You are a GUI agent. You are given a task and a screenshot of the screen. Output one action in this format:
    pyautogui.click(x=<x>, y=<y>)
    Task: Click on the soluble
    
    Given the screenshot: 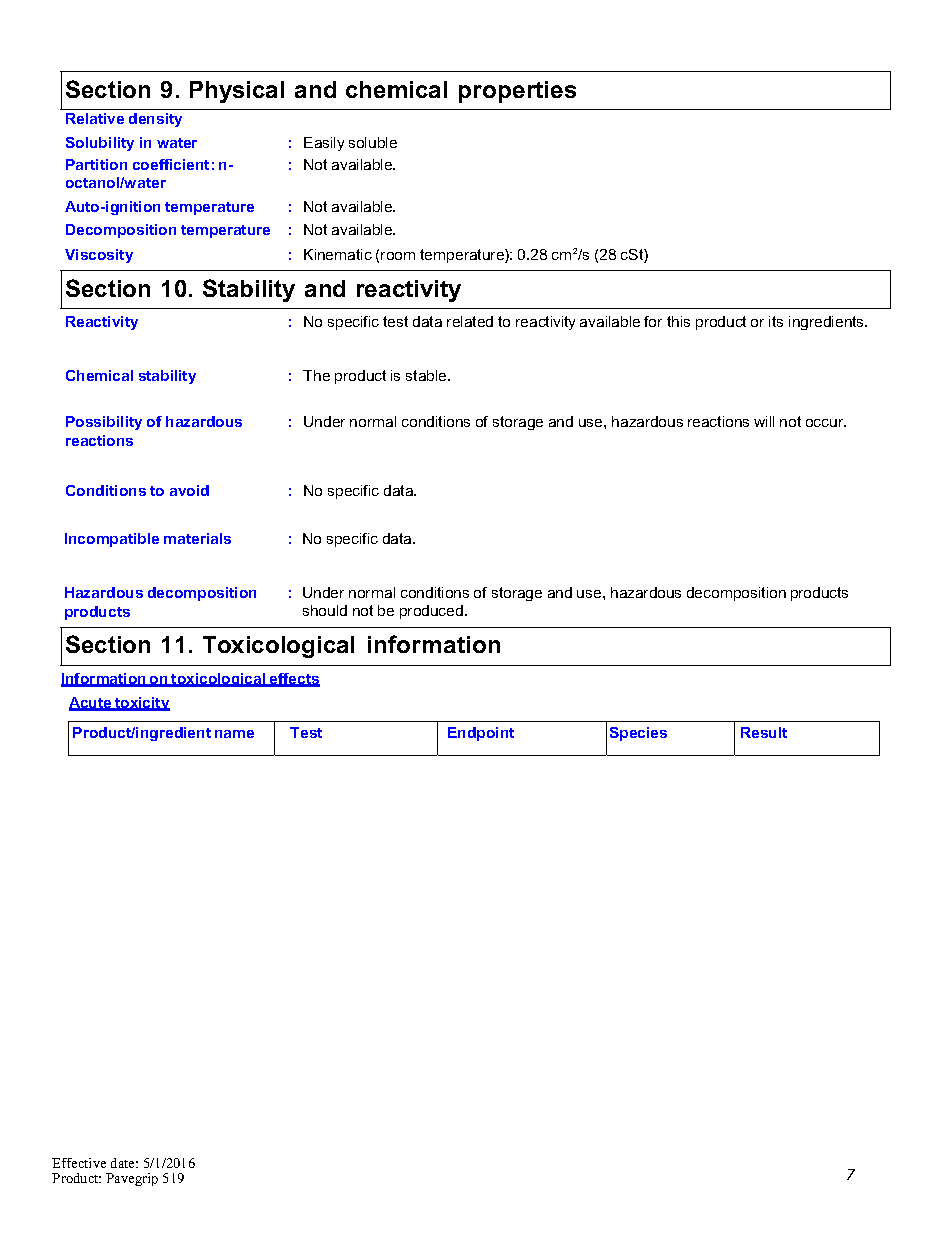 What is the action you would take?
    pyautogui.click(x=373, y=142)
